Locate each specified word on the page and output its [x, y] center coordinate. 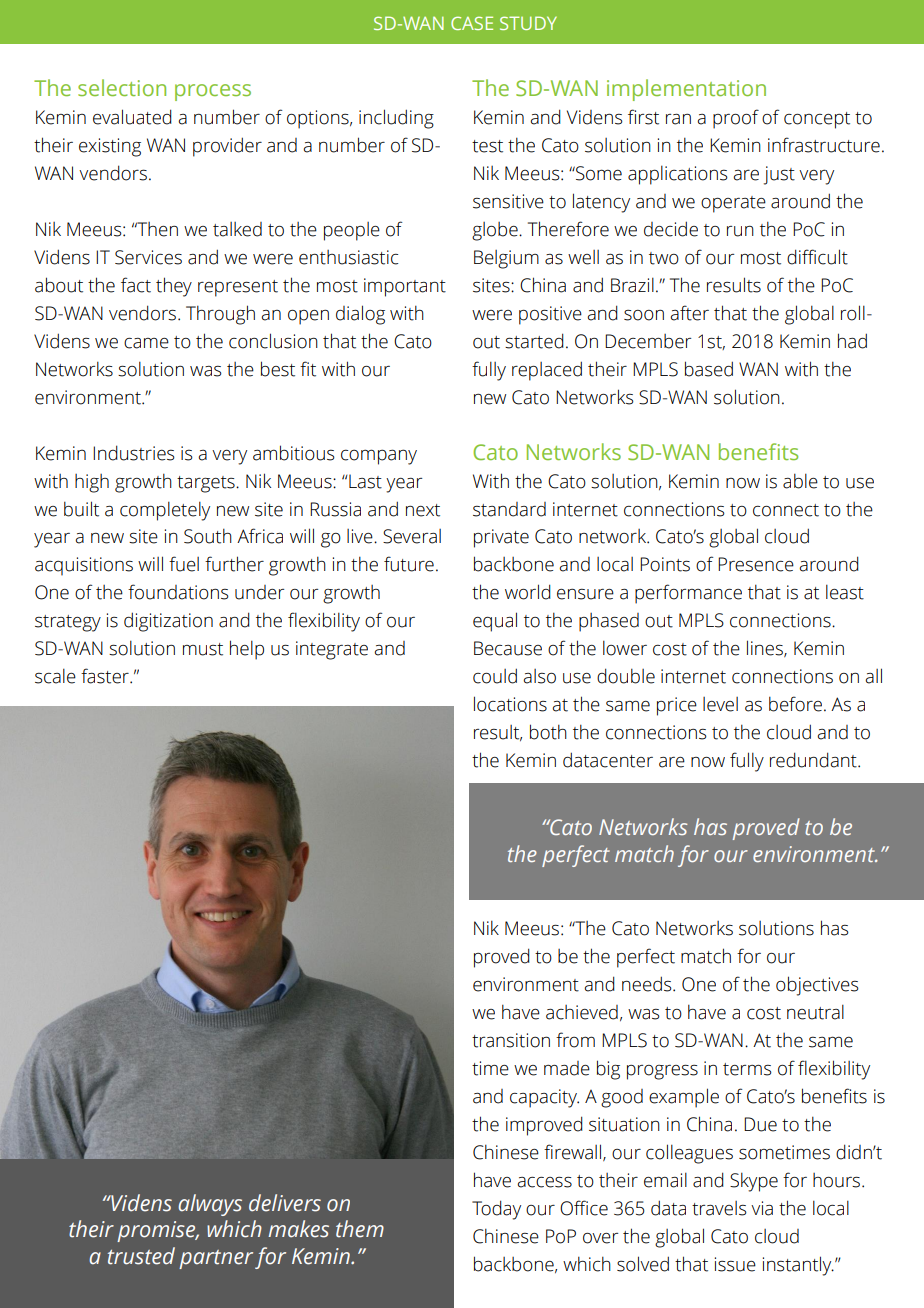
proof [736, 119]
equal [495, 622]
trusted [141, 1256]
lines [766, 648]
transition [511, 1040]
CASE [472, 23]
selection [122, 87]
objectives [817, 986]
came [146, 343]
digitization [168, 622]
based [709, 369]
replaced [547, 371]
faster [106, 676]
